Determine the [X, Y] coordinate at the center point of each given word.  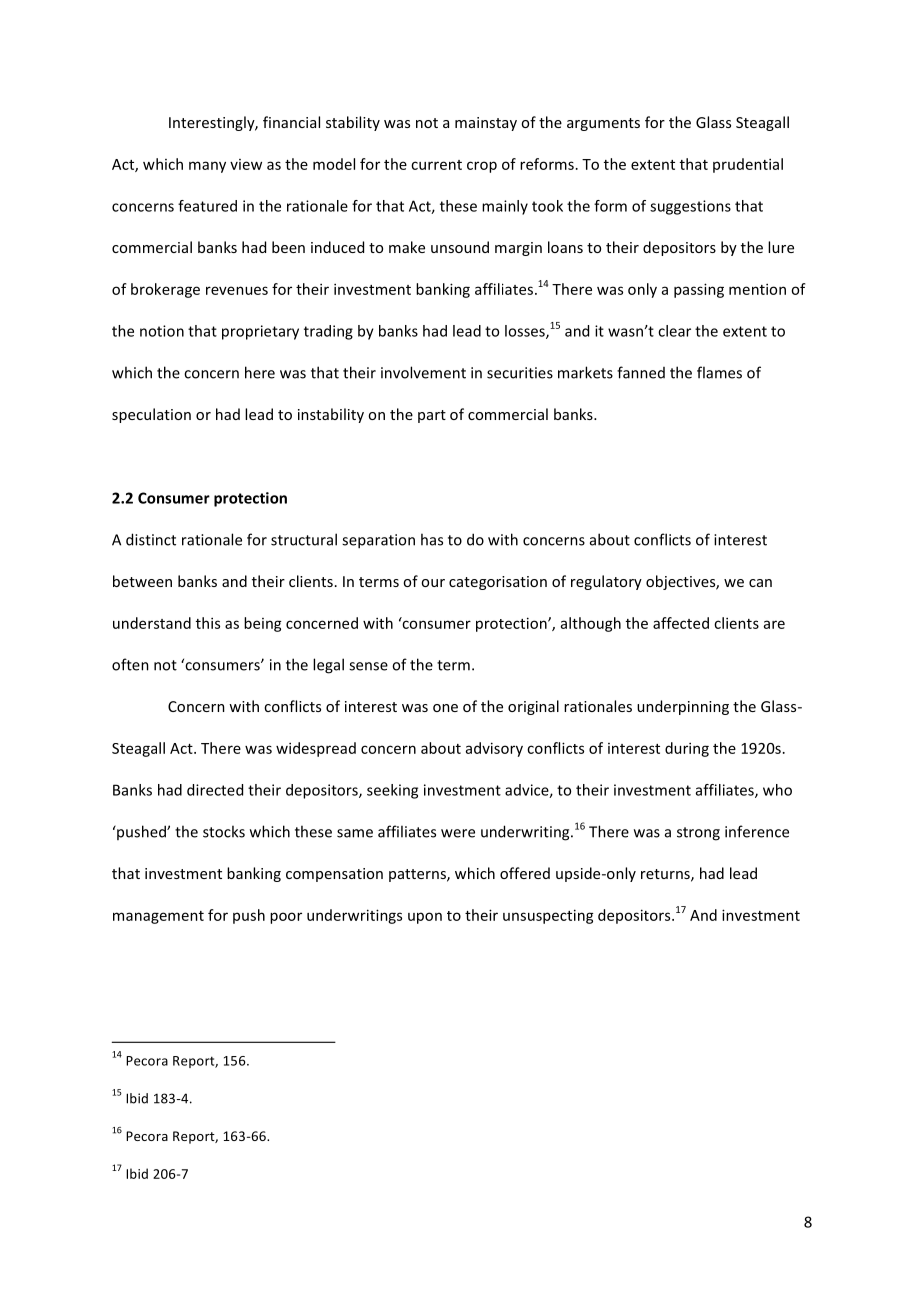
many [207, 167]
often [130, 664]
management [158, 917]
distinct [151, 539]
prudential [748, 165]
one [445, 708]
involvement [423, 372]
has [432, 539]
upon [425, 918]
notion [162, 331]
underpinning [683, 707]
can [760, 583]
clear [674, 331]
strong [698, 834]
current [436, 165]
